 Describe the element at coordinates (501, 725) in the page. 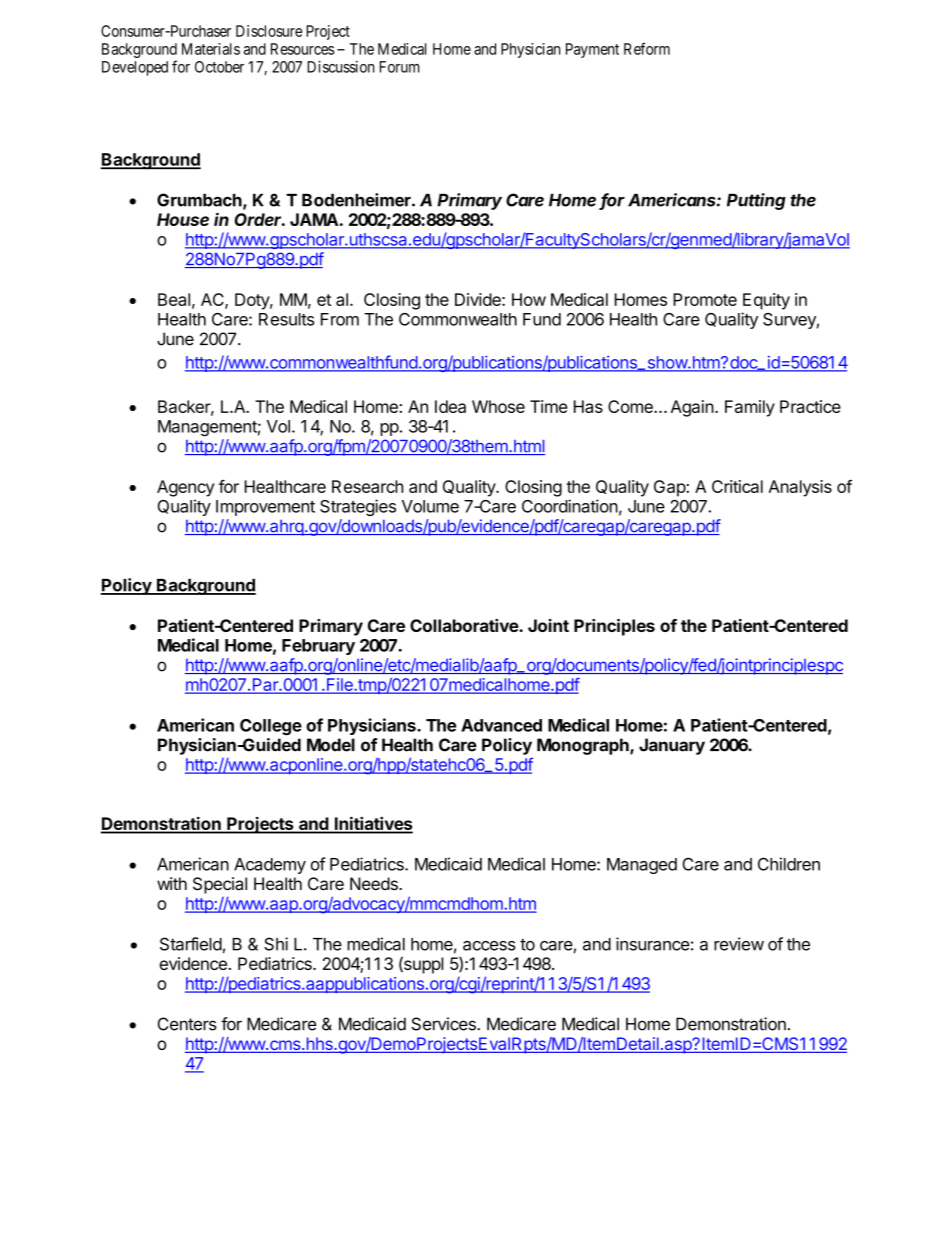

I see `Advanced` at that location.
